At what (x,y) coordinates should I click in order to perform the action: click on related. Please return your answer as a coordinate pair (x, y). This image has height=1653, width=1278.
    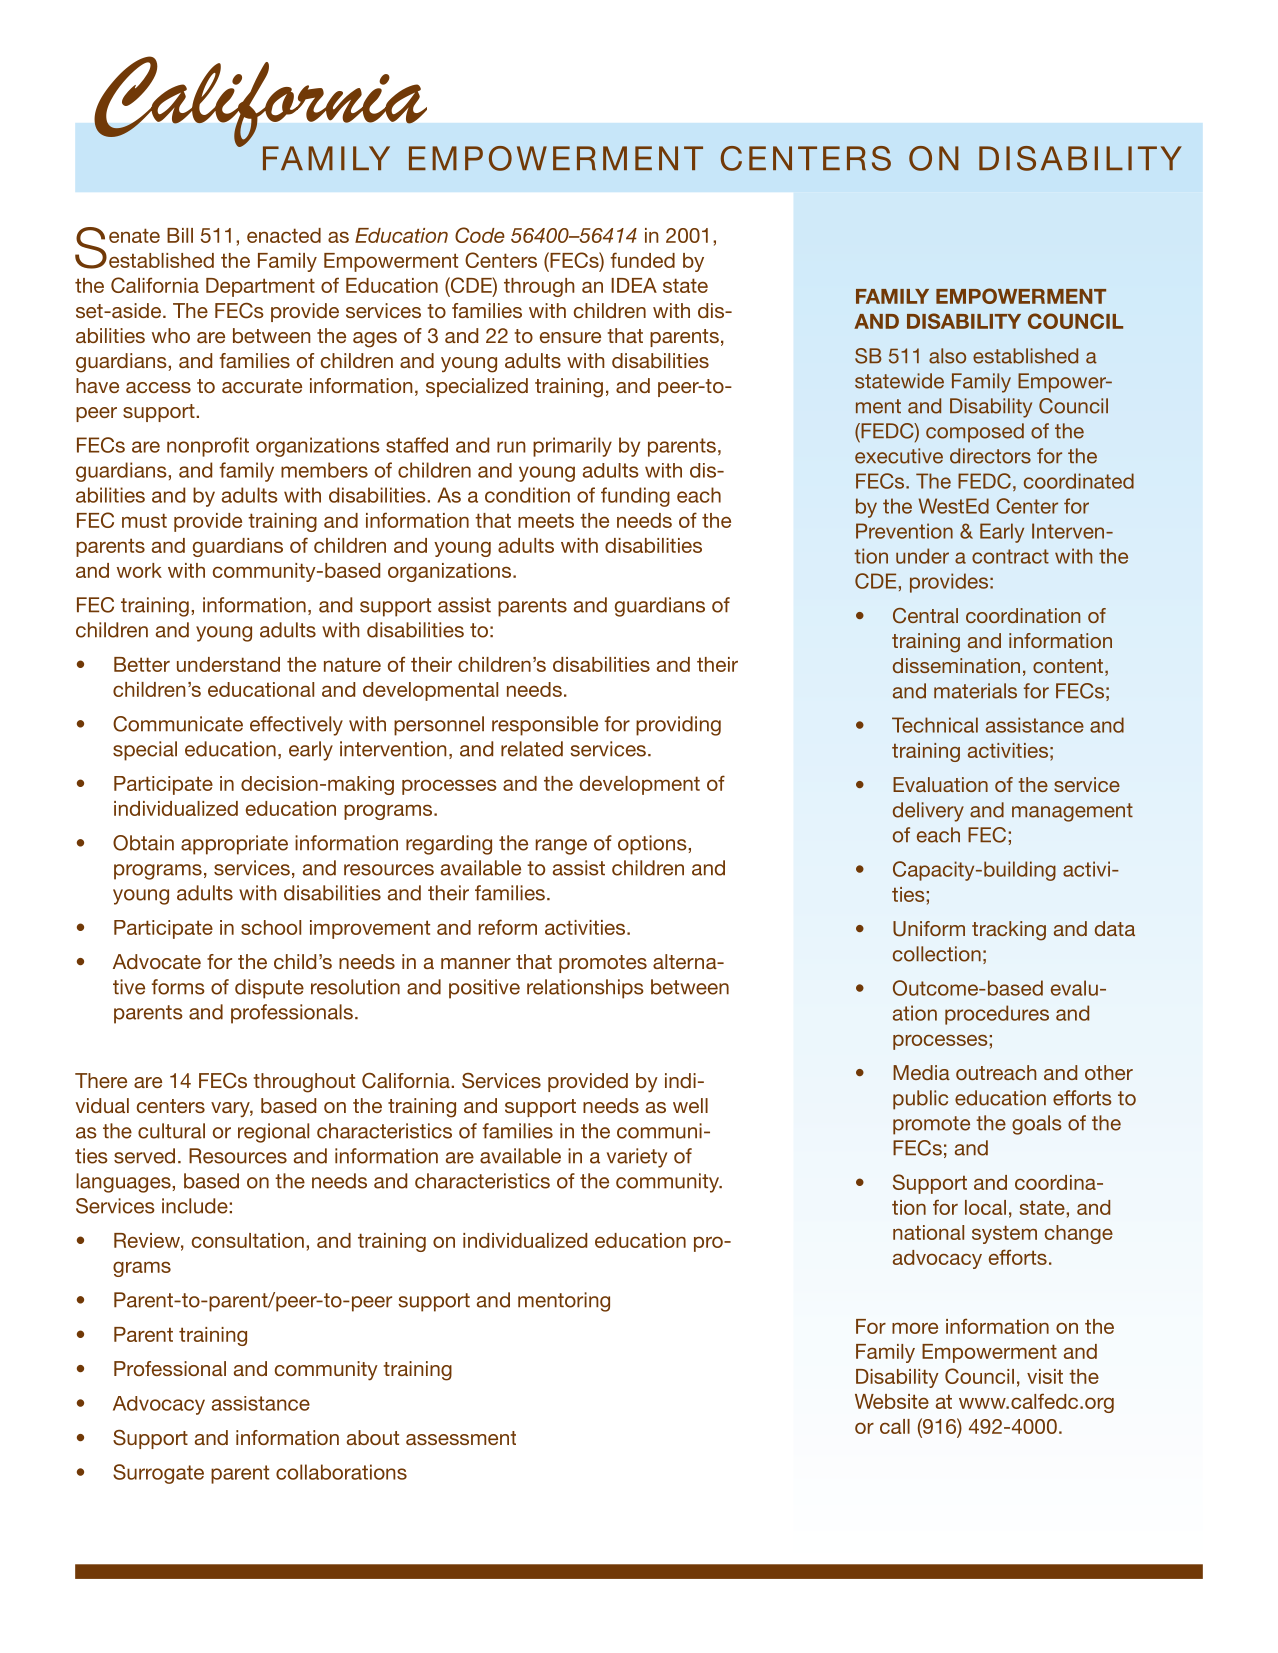
    Looking at the image, I should click on (532, 749).
